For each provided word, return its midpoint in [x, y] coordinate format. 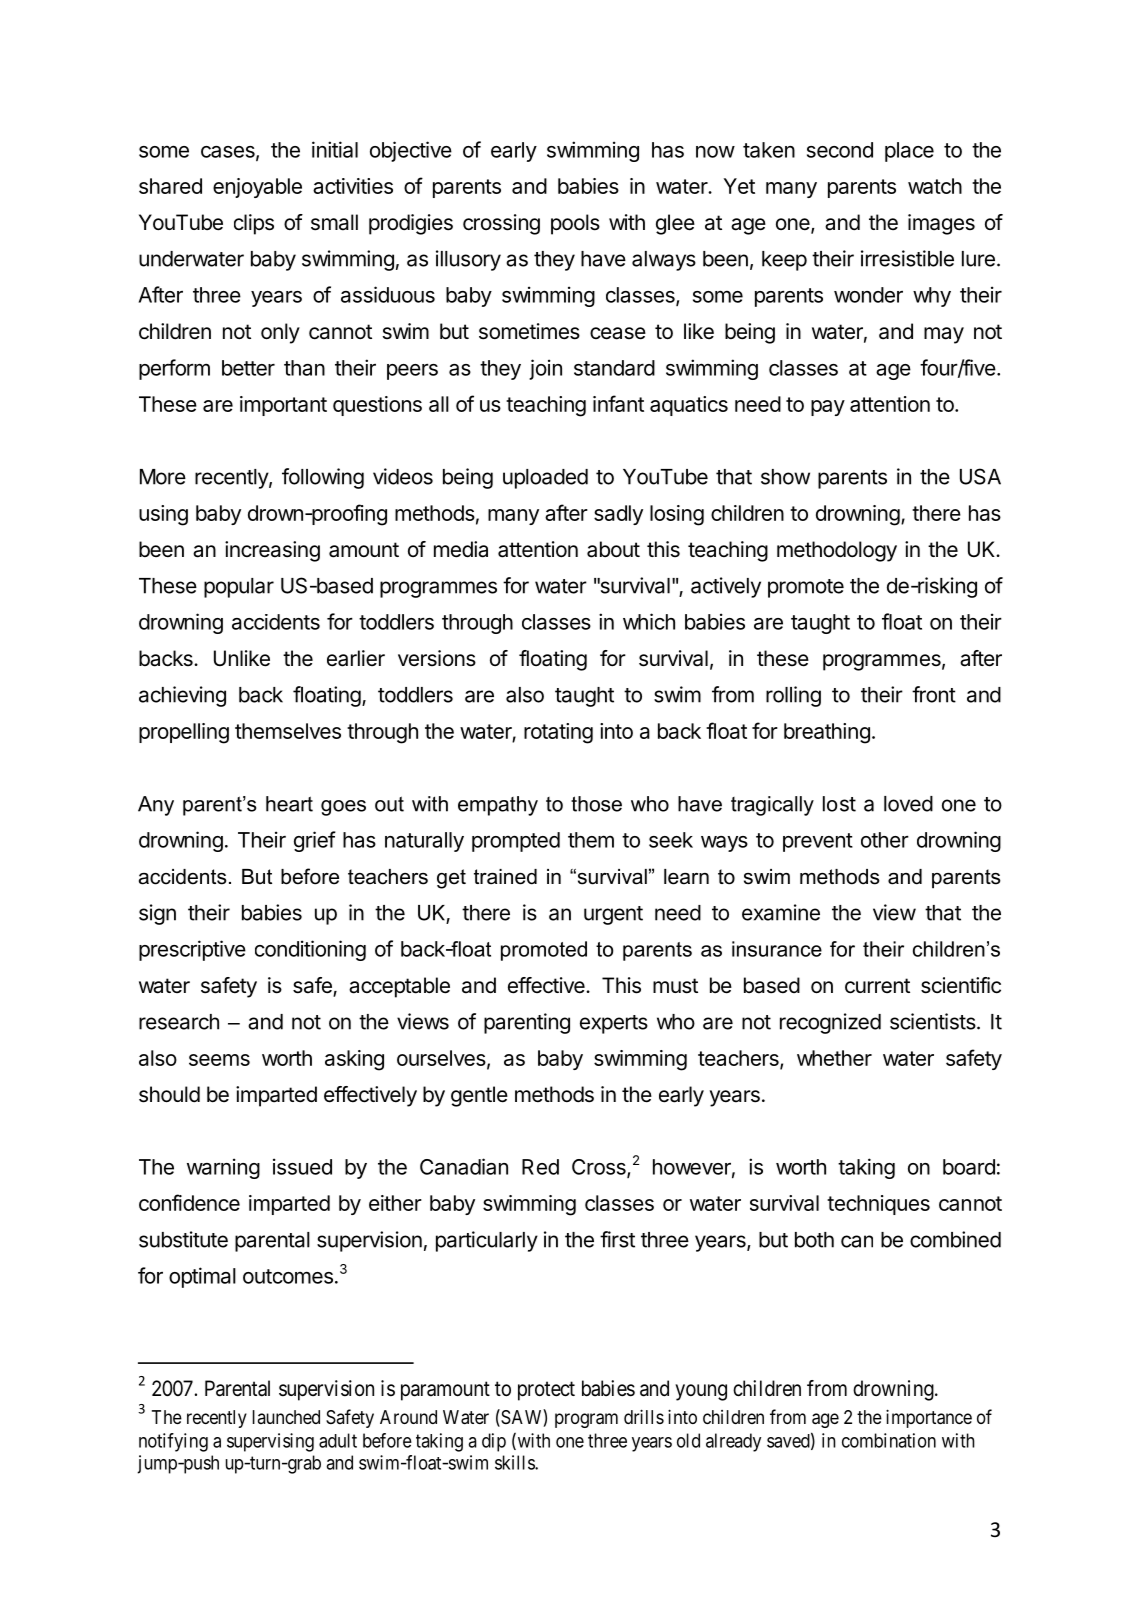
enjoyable [257, 188]
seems [219, 1060]
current [877, 986]
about [613, 549]
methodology [837, 551]
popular [239, 588]
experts [614, 1024]
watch [935, 186]
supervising [270, 1442]
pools [575, 224]
